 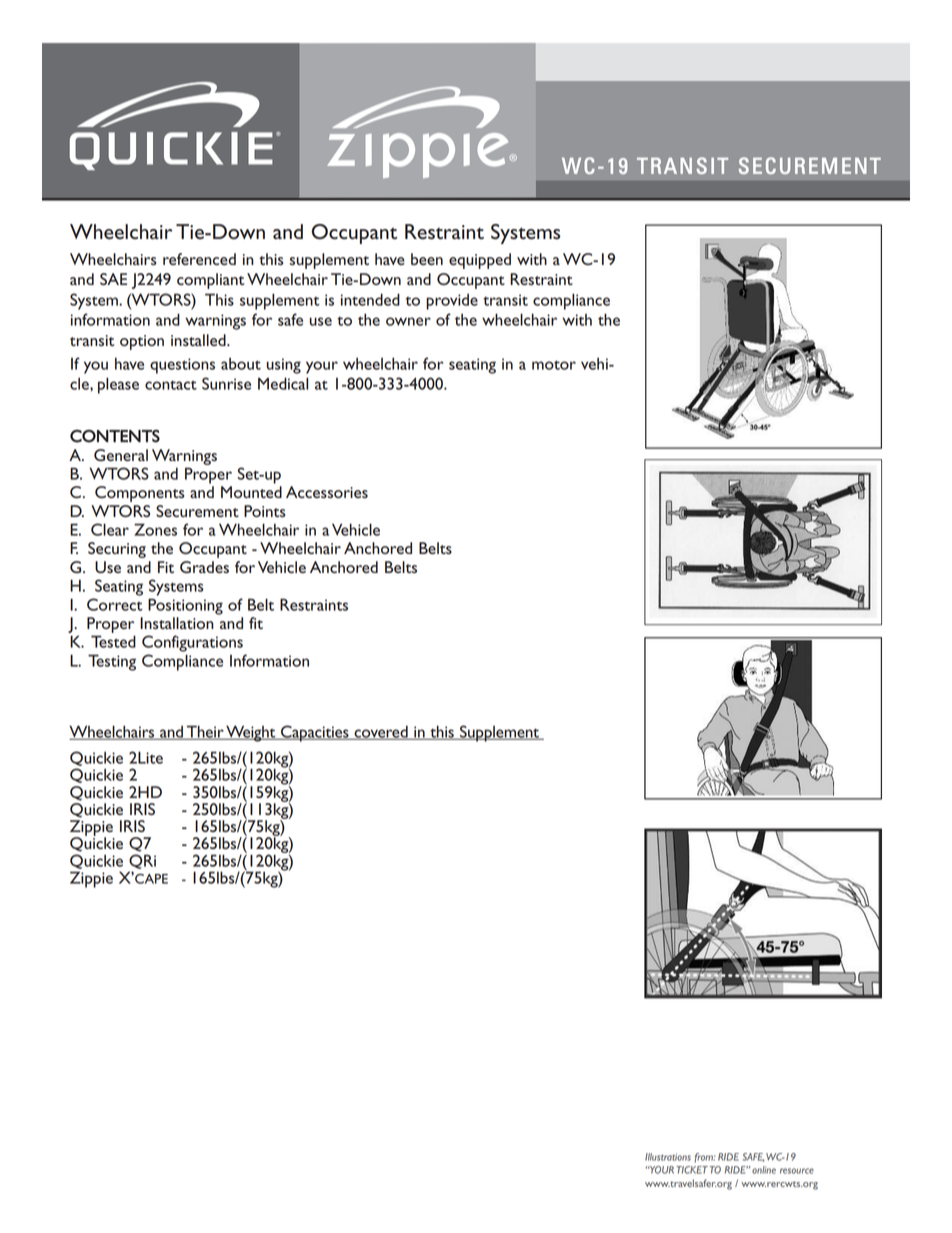 I want to click on covered, so click(x=381, y=732).
